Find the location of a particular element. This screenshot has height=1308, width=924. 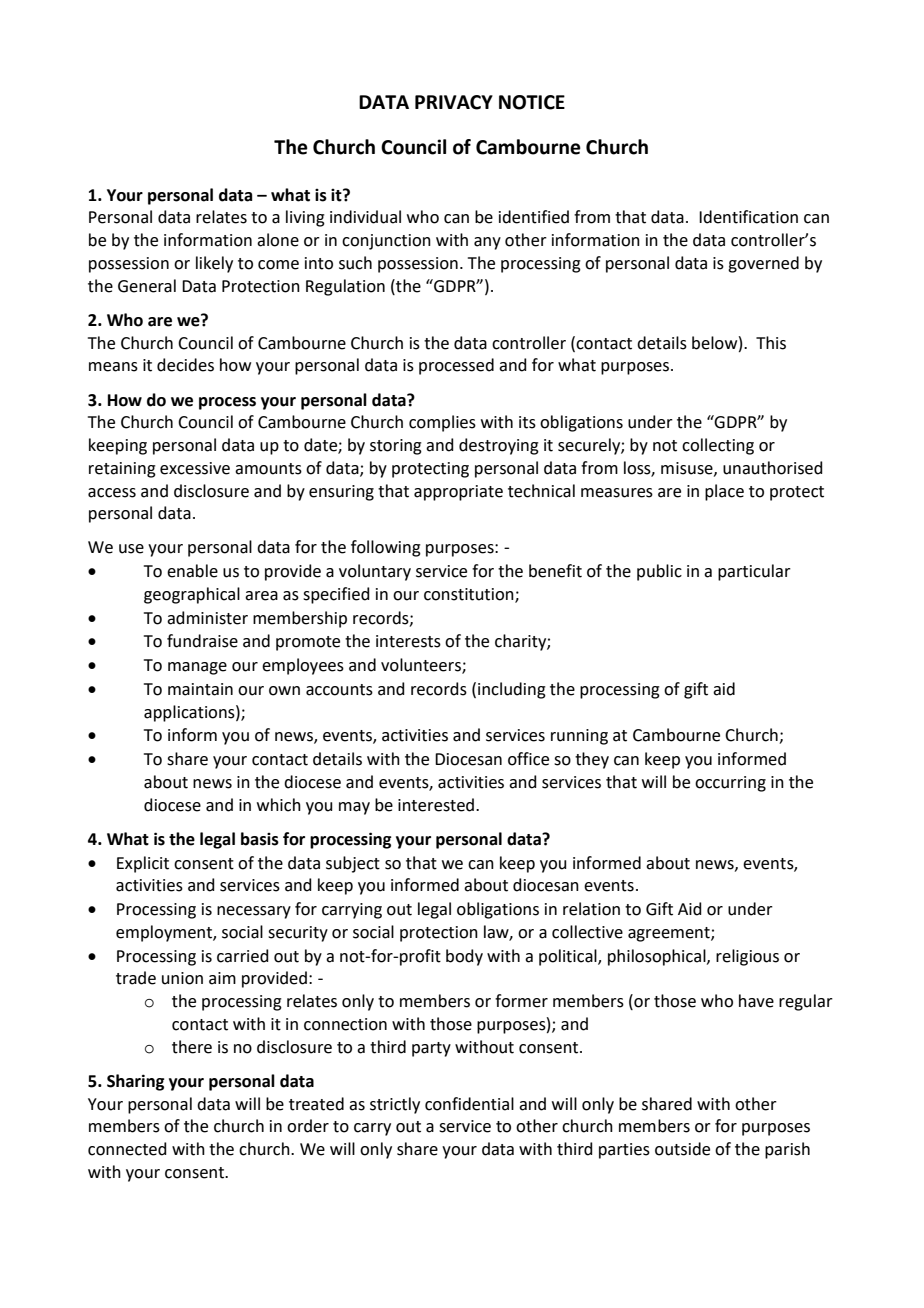

complies is located at coordinates (442, 423).
